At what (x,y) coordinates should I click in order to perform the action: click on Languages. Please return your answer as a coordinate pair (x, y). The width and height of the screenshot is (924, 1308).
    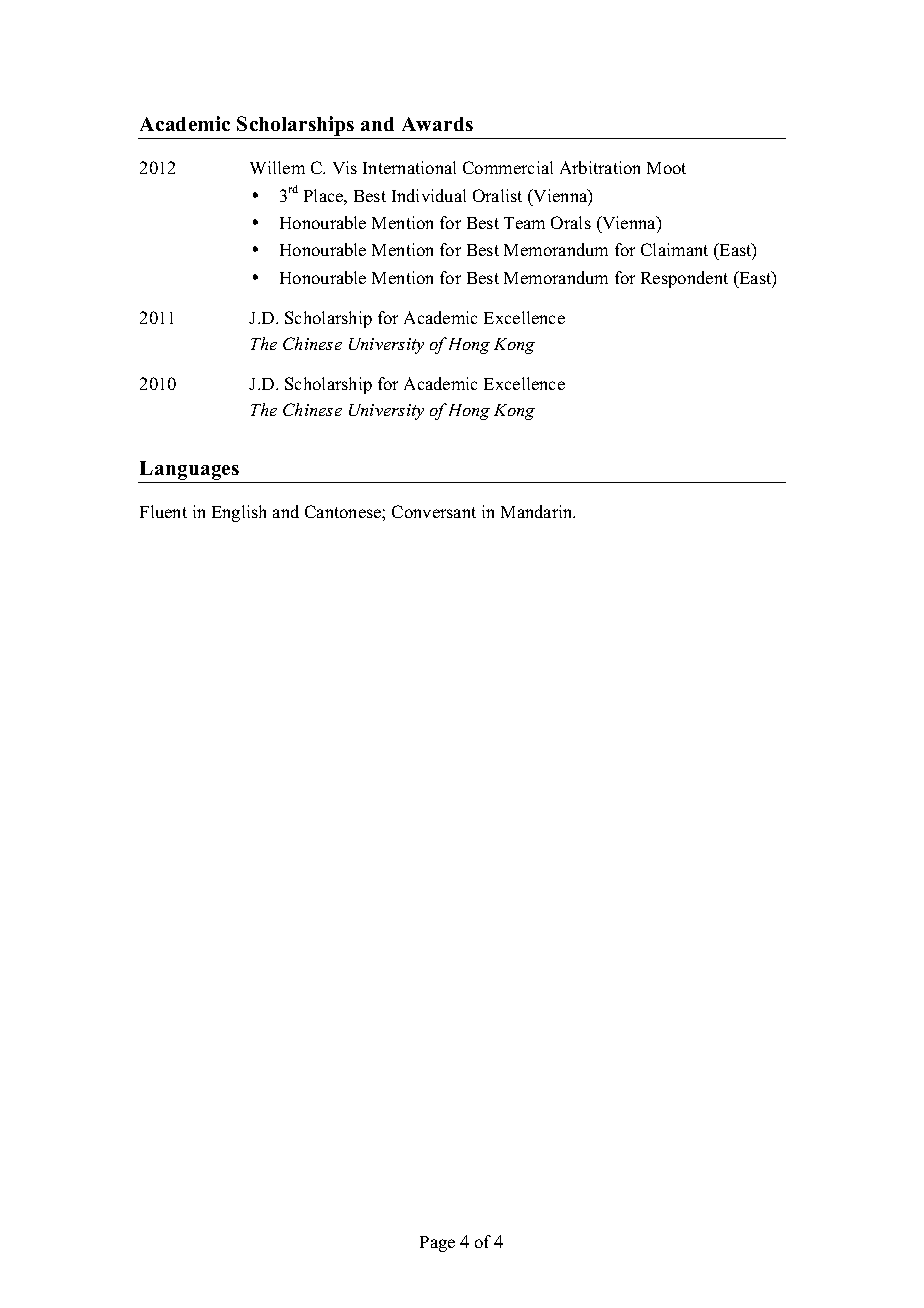
    Looking at the image, I should click on (189, 470).
